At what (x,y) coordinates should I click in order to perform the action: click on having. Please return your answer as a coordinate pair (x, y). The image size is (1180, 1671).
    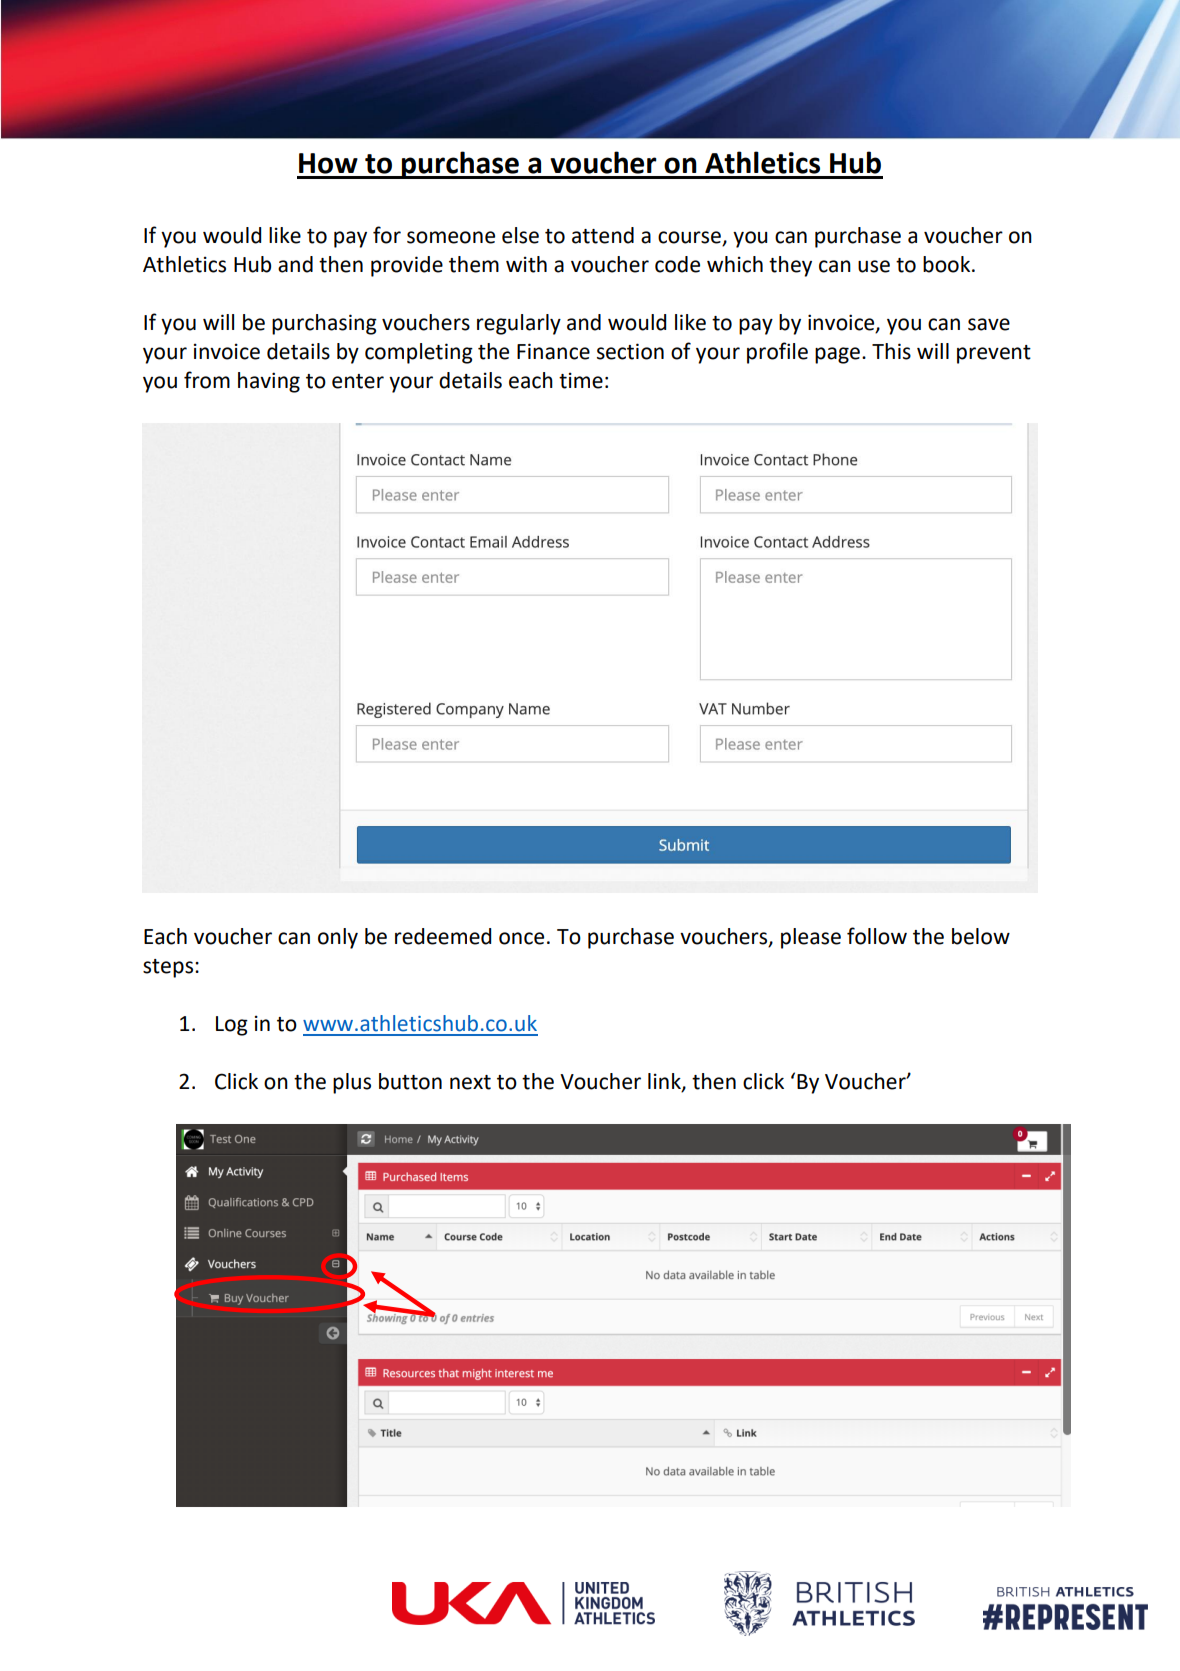
    Looking at the image, I should click on (269, 382).
